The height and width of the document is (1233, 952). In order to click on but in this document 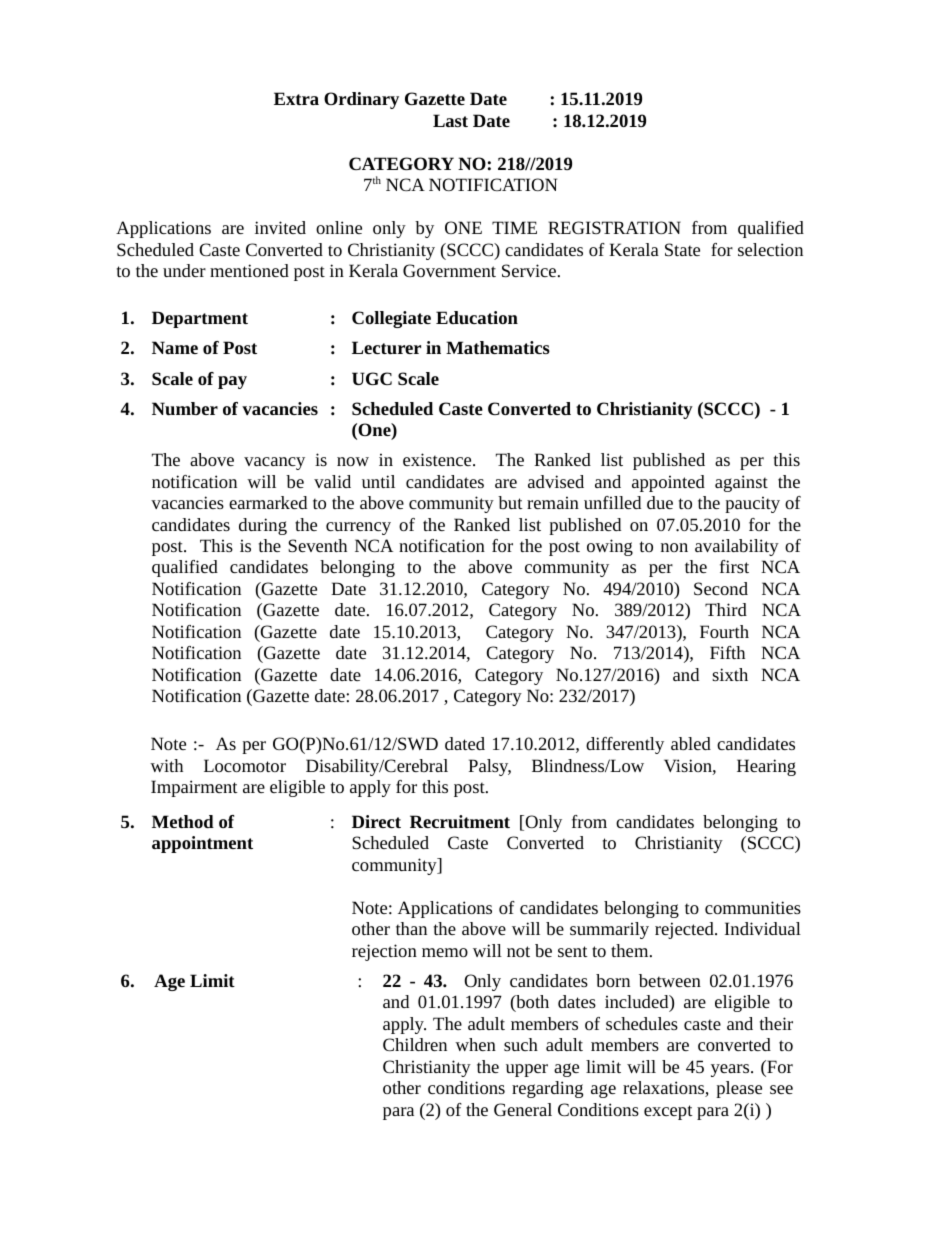, I will do `click(510, 502)`.
